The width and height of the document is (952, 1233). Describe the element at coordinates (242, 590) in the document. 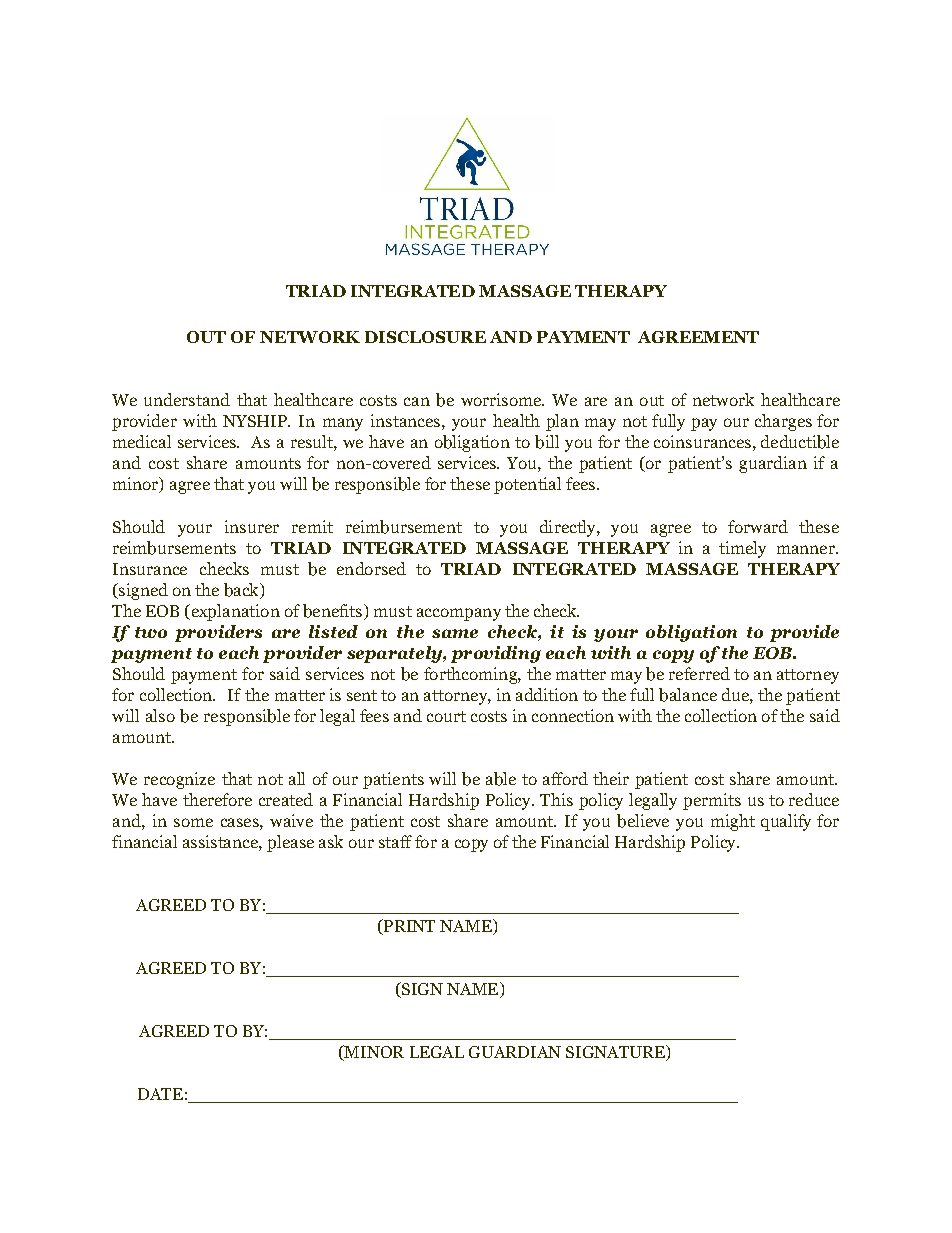

I see `back` at that location.
